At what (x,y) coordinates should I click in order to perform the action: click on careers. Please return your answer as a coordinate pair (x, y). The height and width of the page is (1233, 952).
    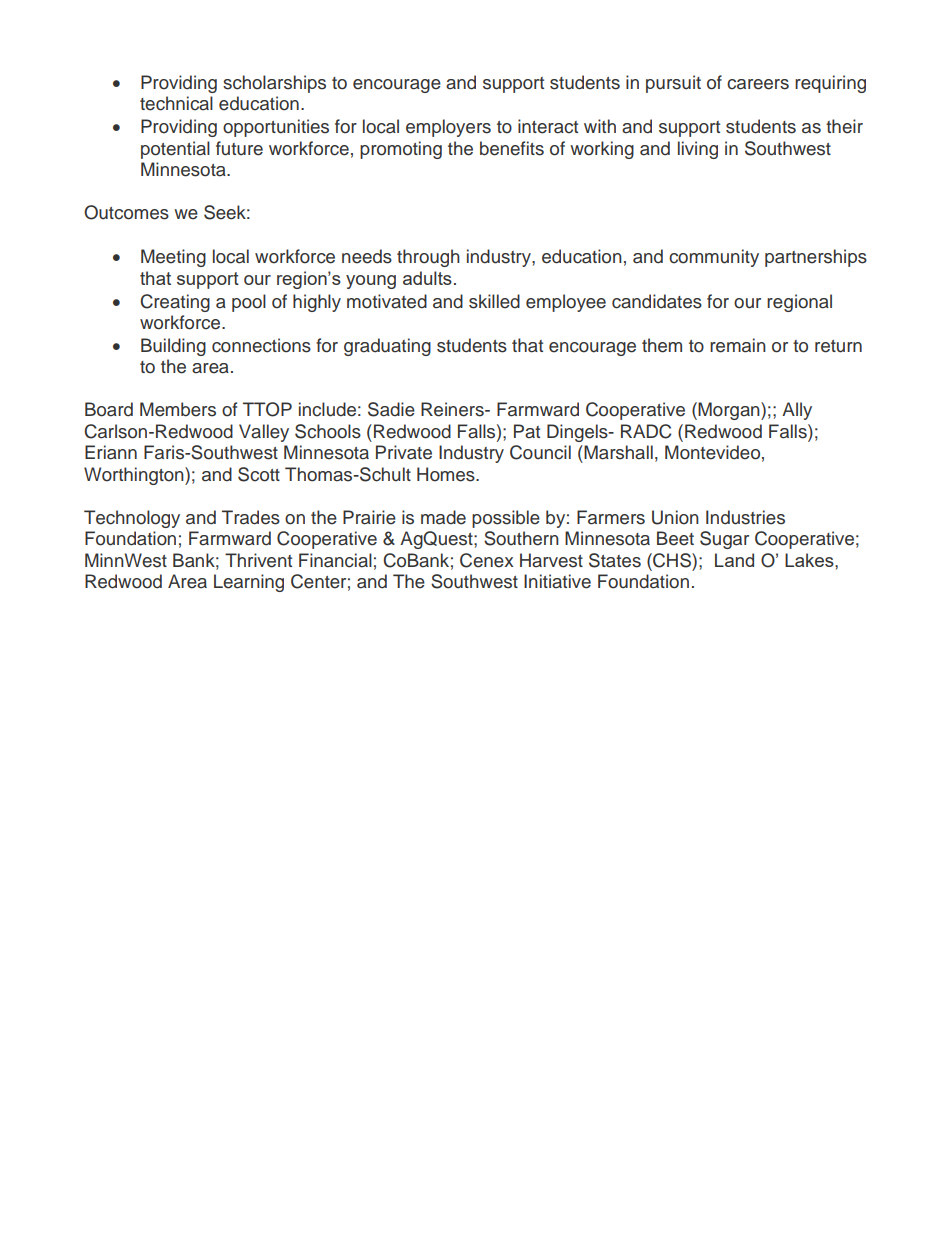
    Looking at the image, I should click on (758, 84).
